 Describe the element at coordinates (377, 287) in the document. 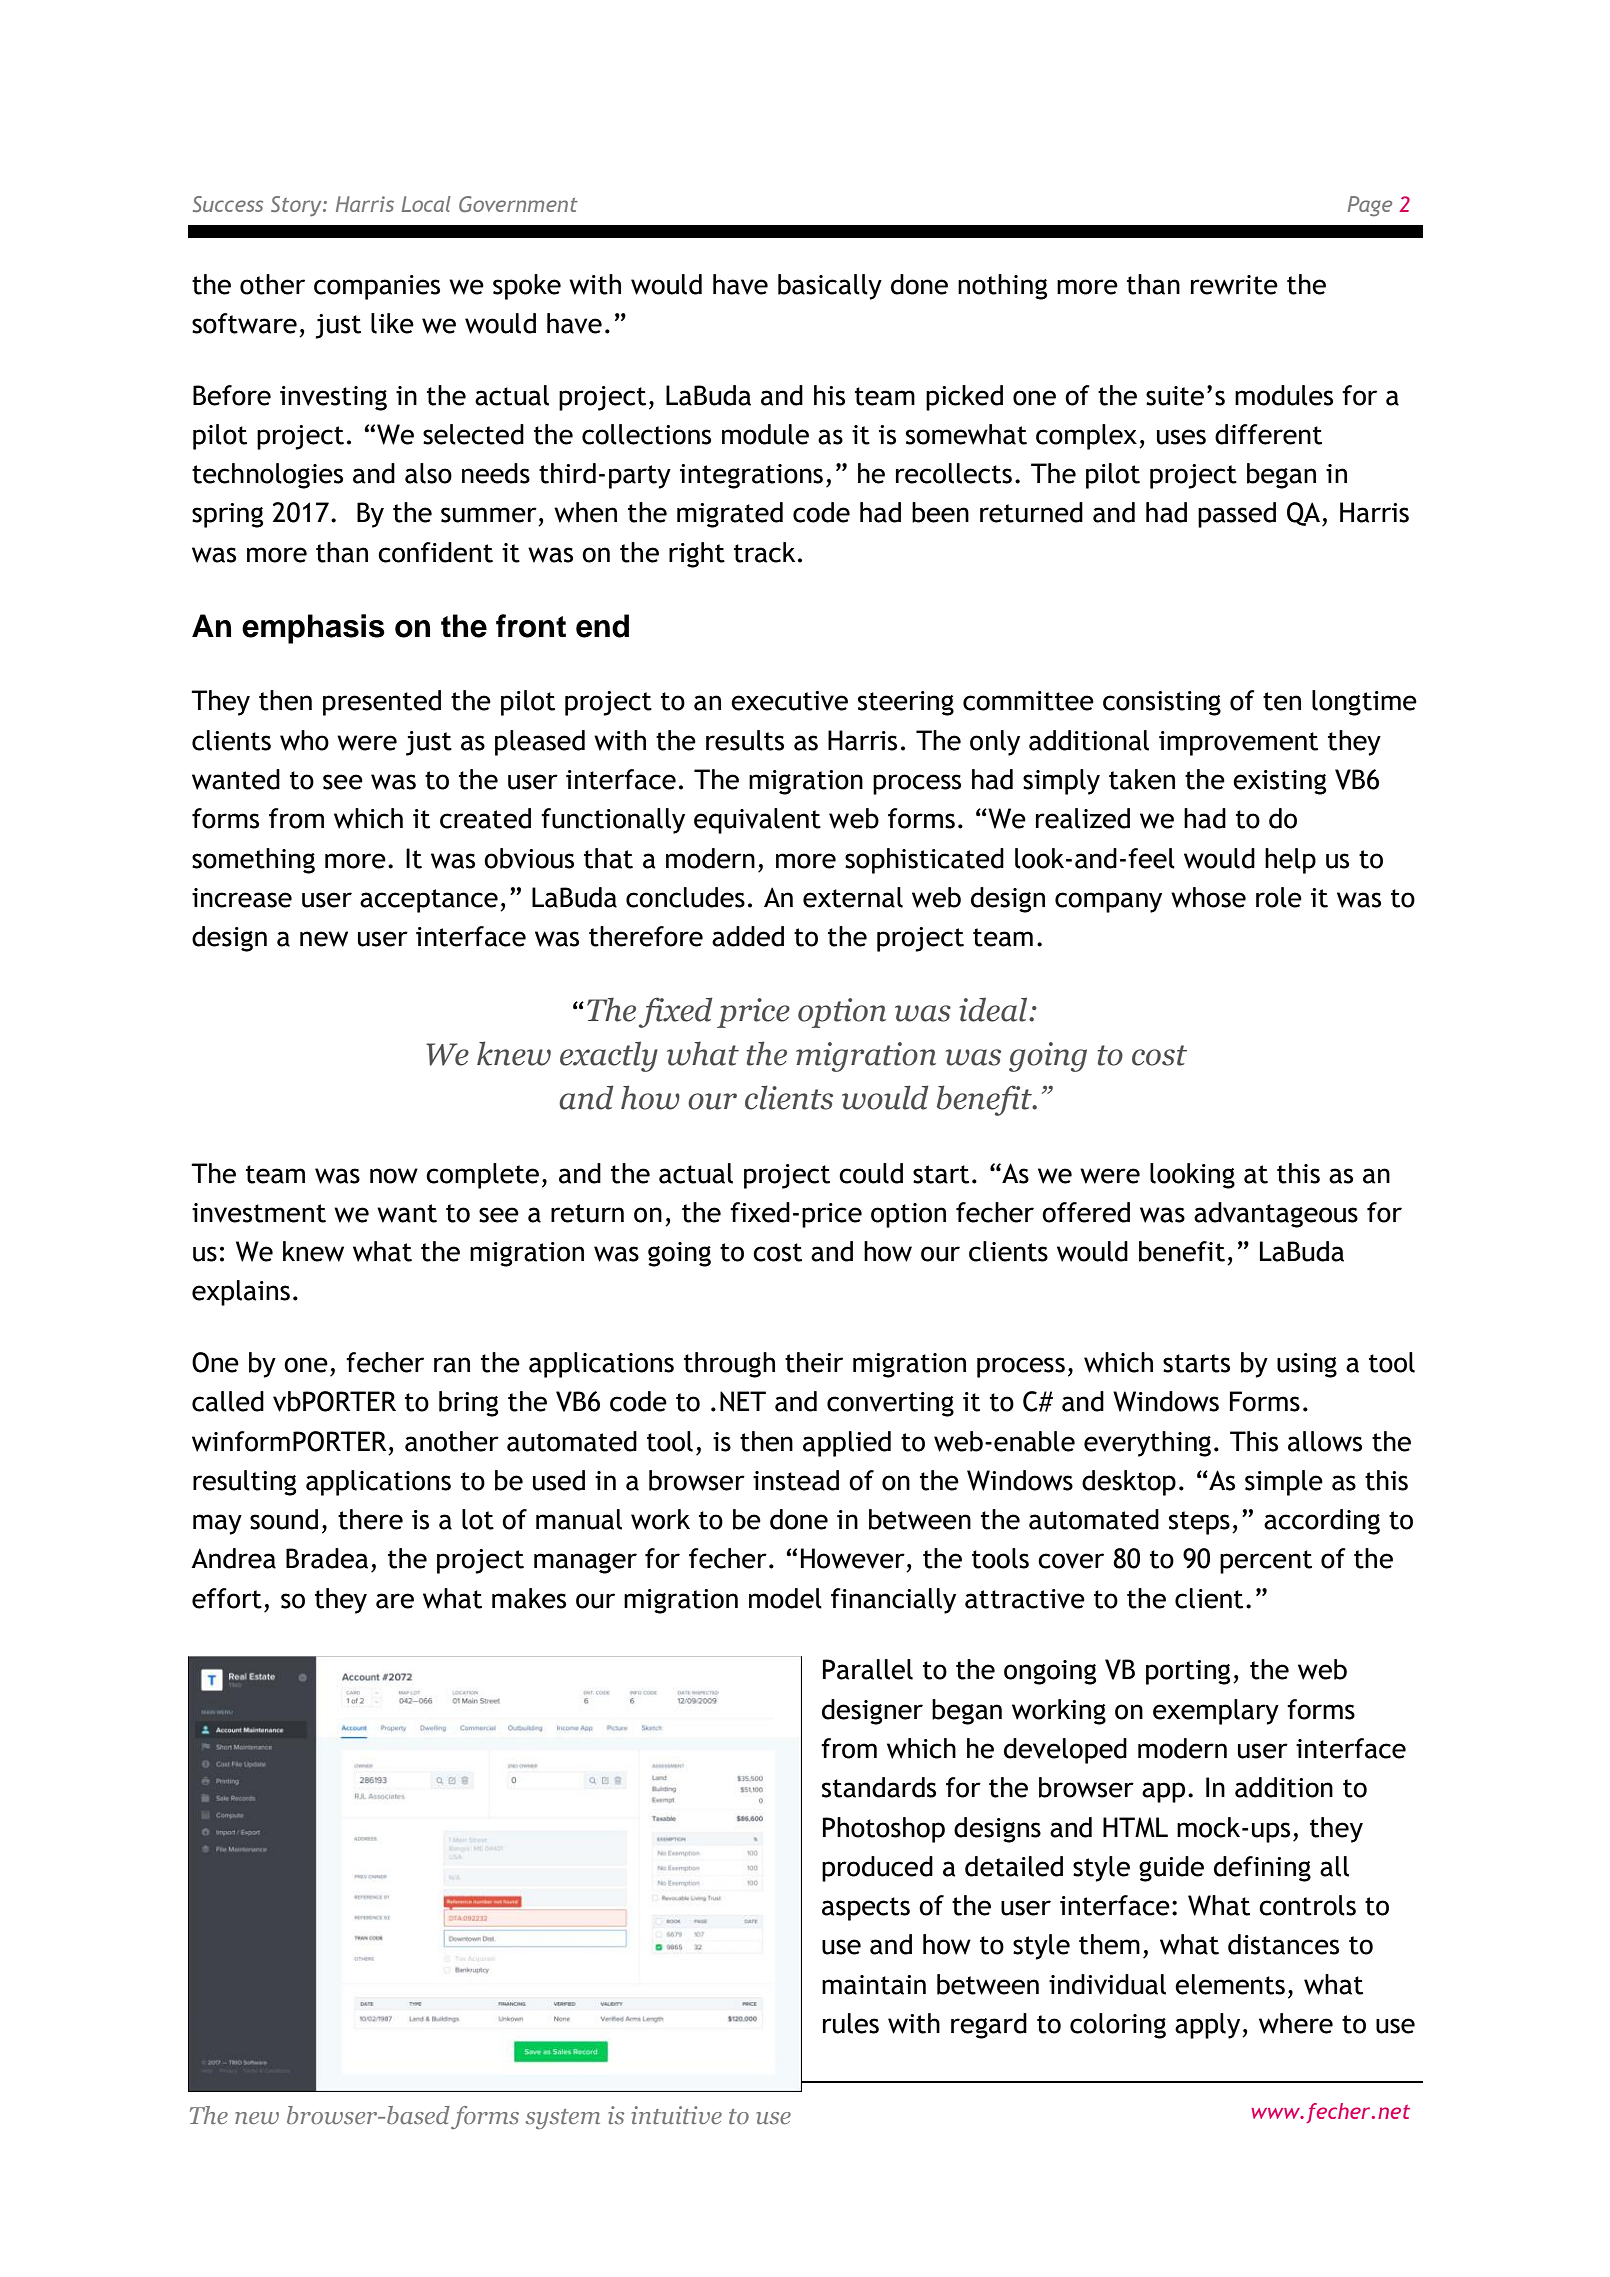

I see `companies` at that location.
